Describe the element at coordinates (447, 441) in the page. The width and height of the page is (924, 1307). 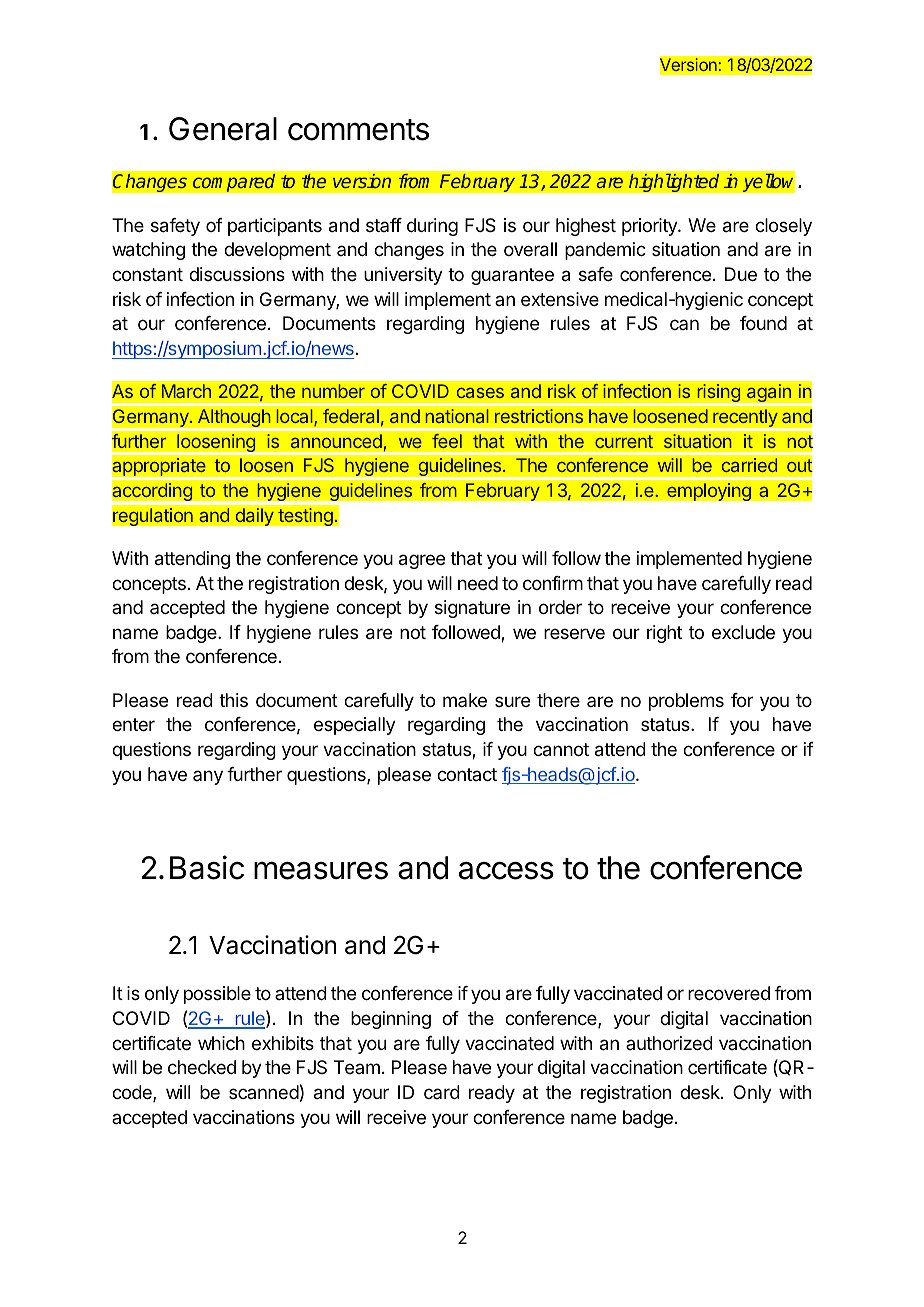
I see `feel` at that location.
